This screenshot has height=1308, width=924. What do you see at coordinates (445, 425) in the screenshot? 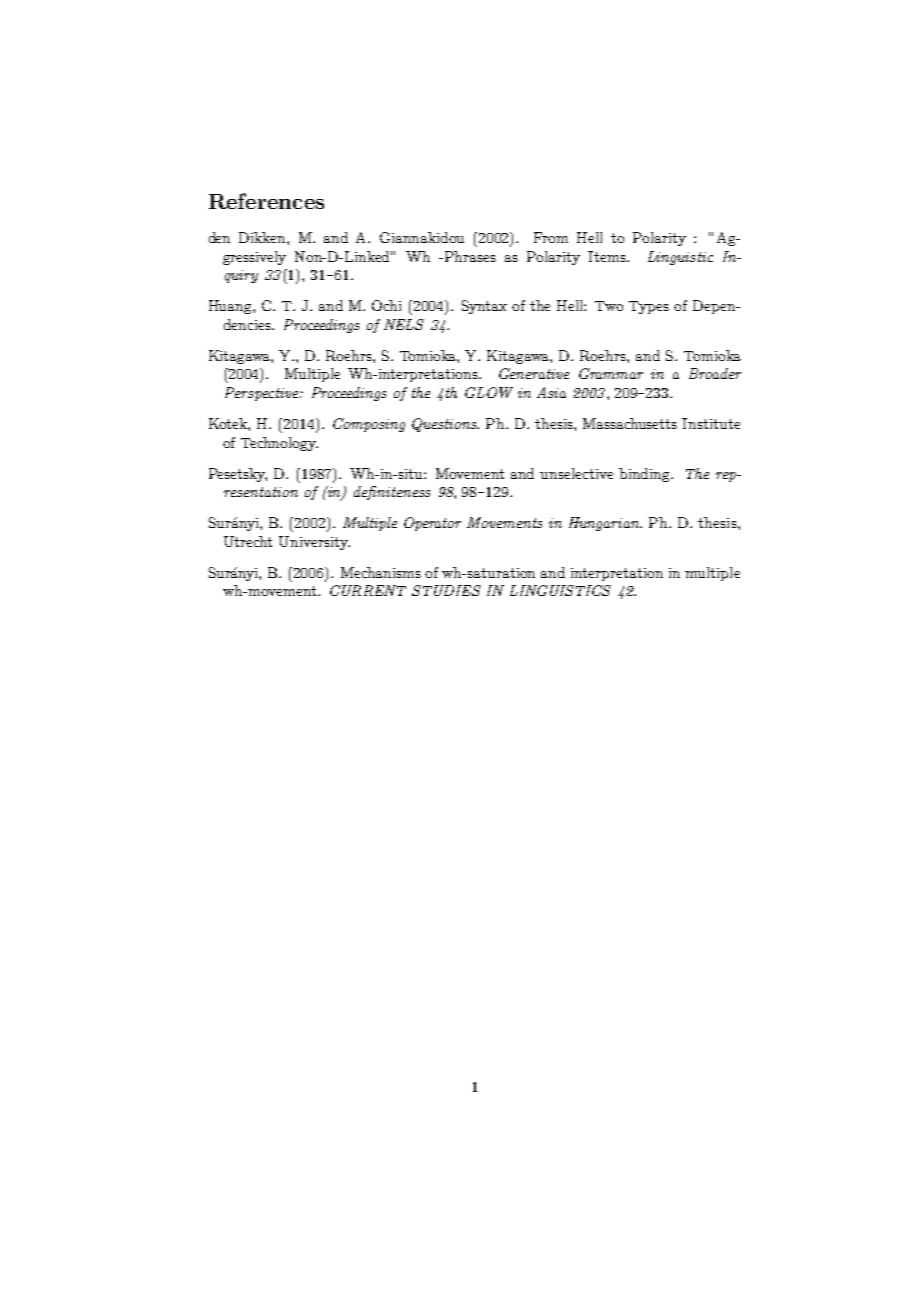
I see `Questions` at bounding box center [445, 425].
